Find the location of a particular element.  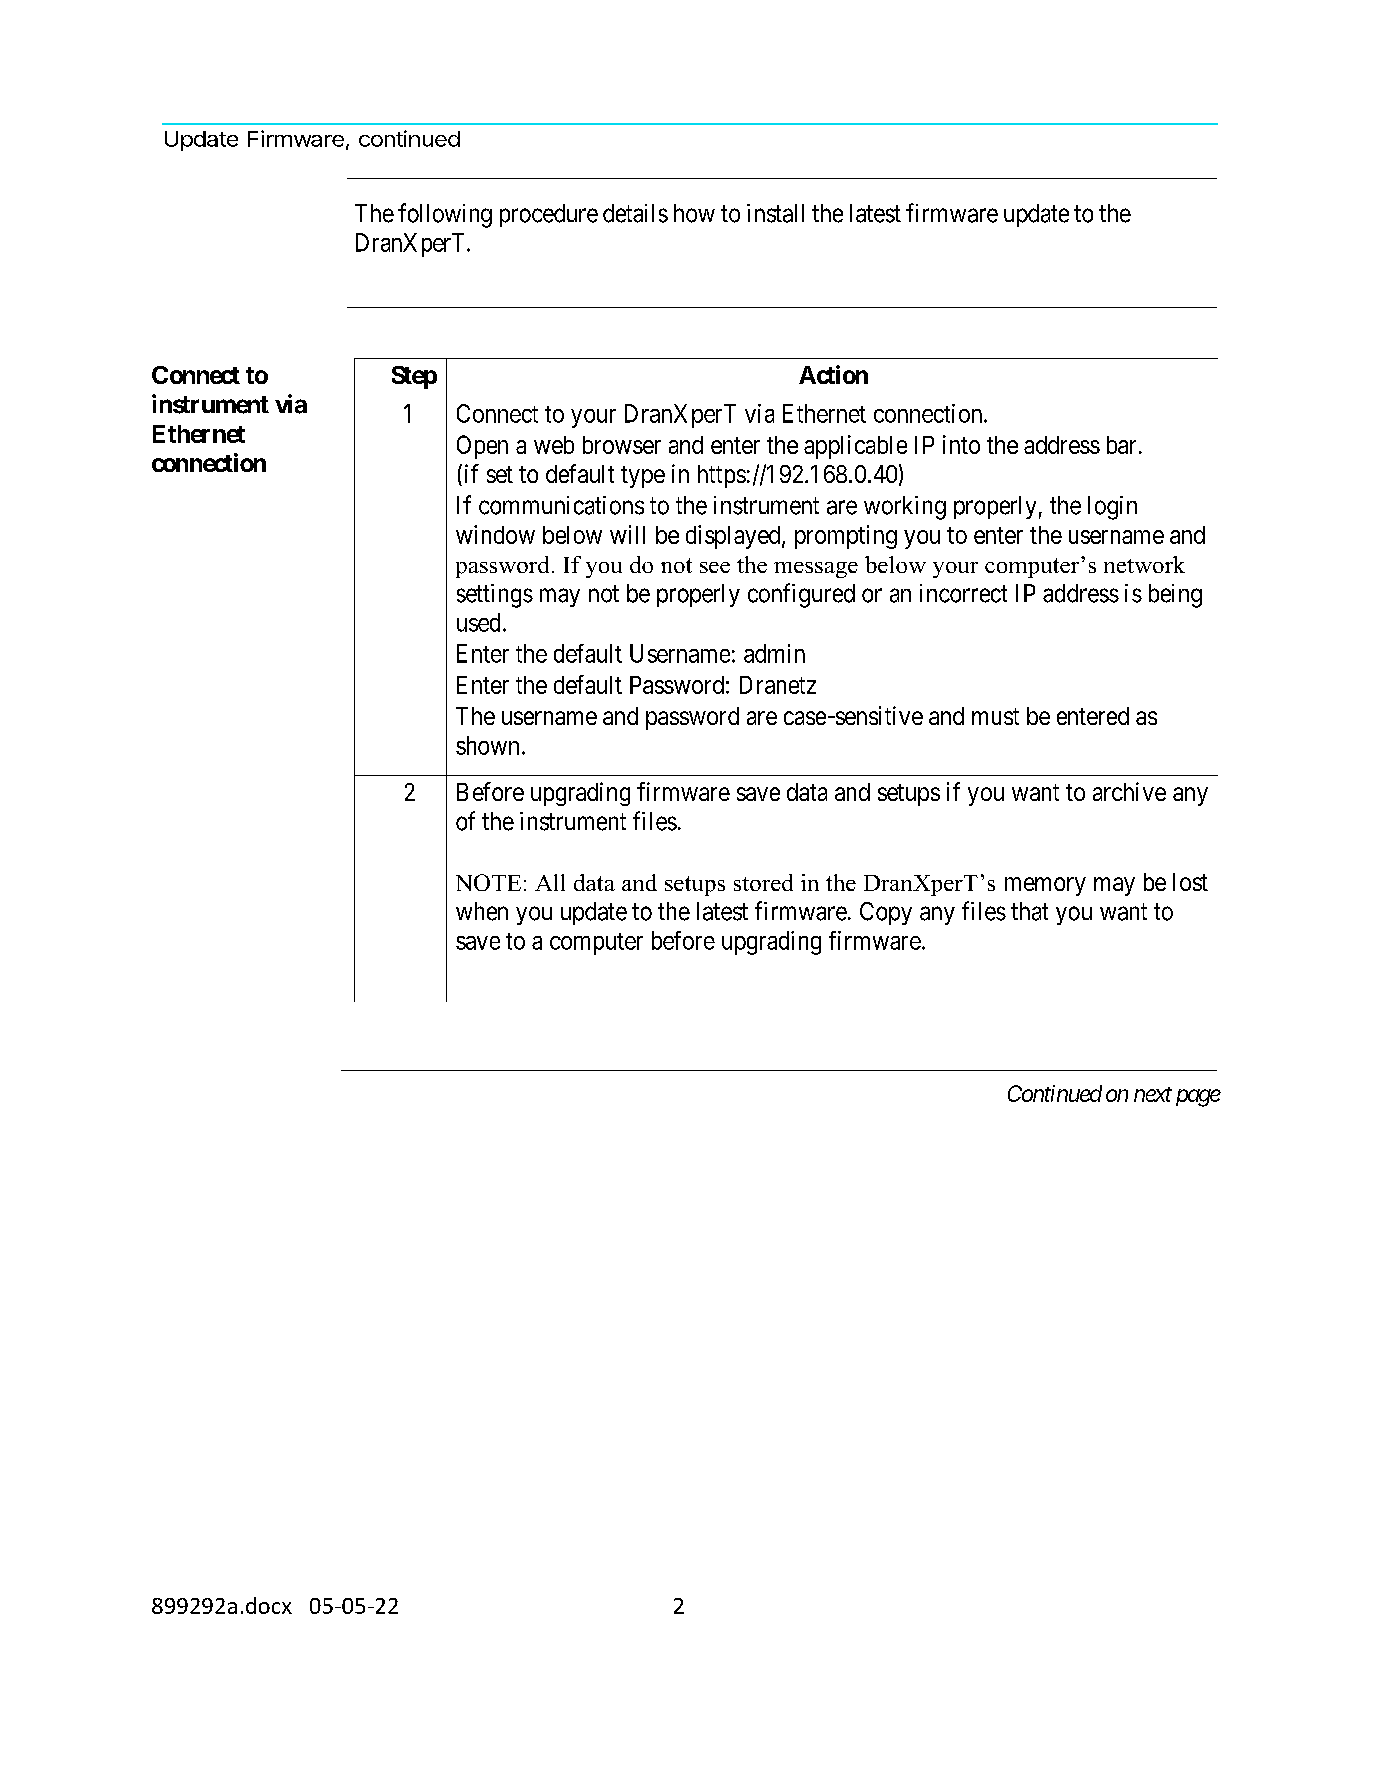

admin is located at coordinates (774, 653).
